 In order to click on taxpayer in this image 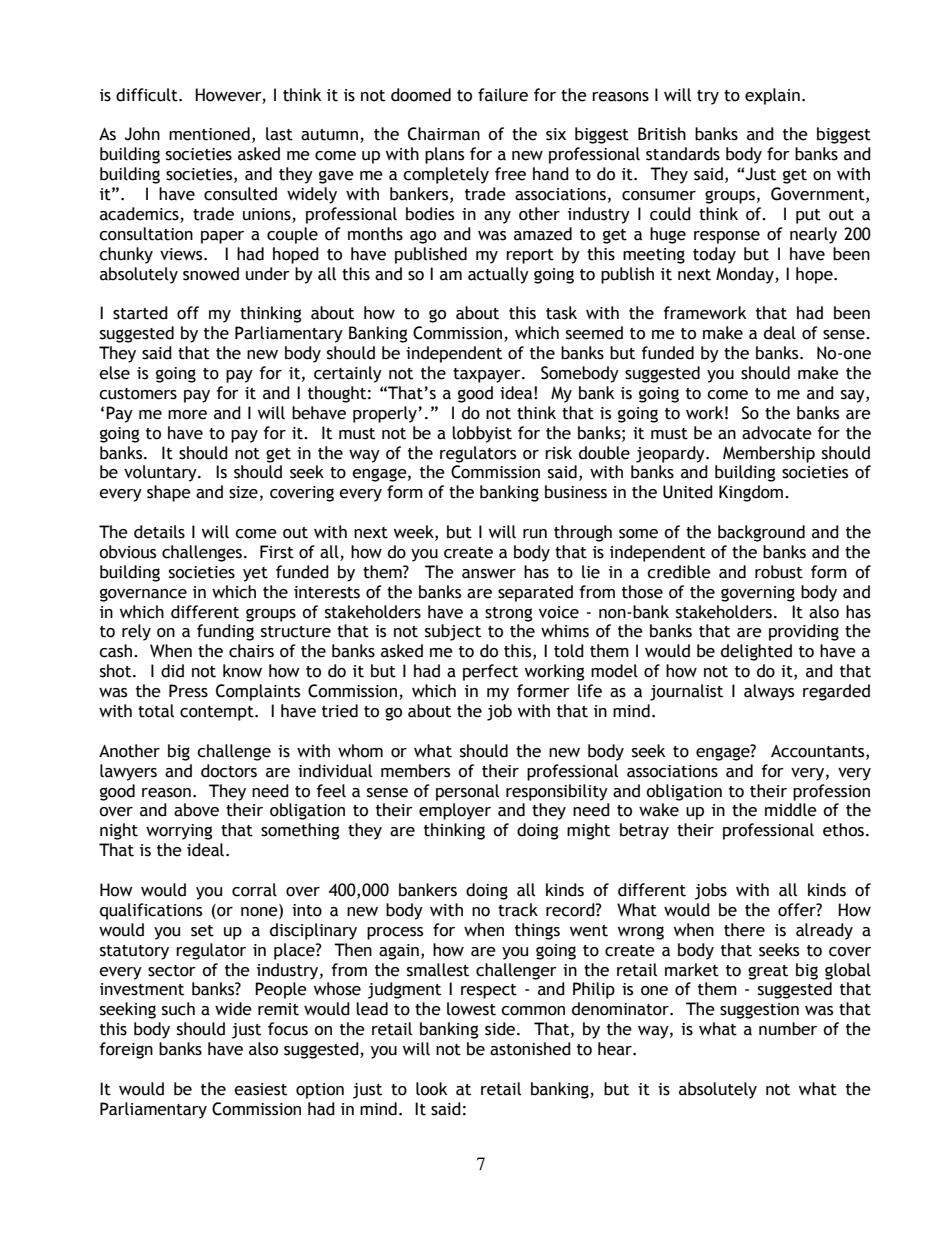, I will do `click(488, 375)`.
